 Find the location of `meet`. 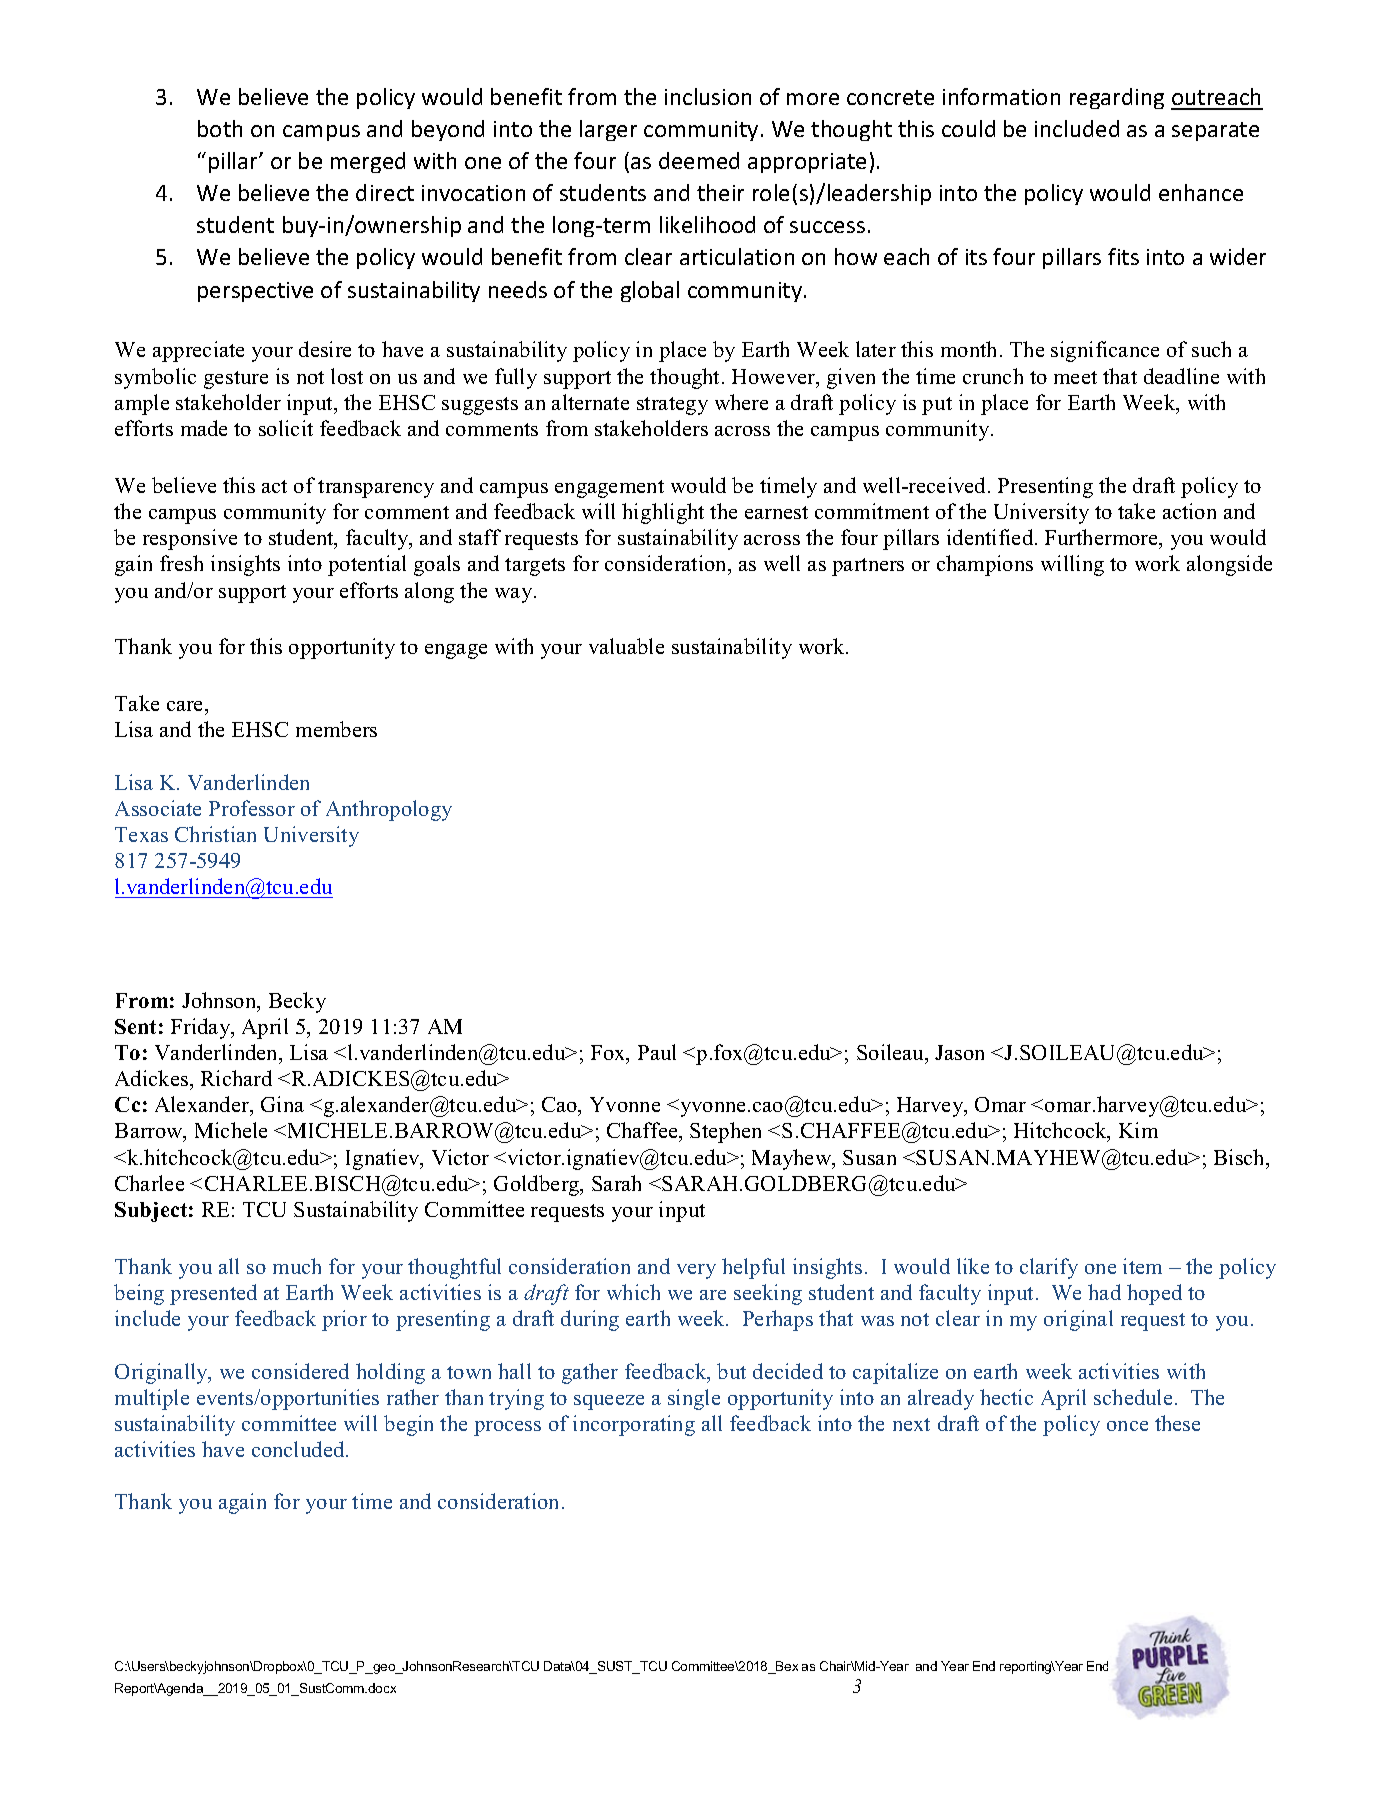

meet is located at coordinates (1075, 377).
